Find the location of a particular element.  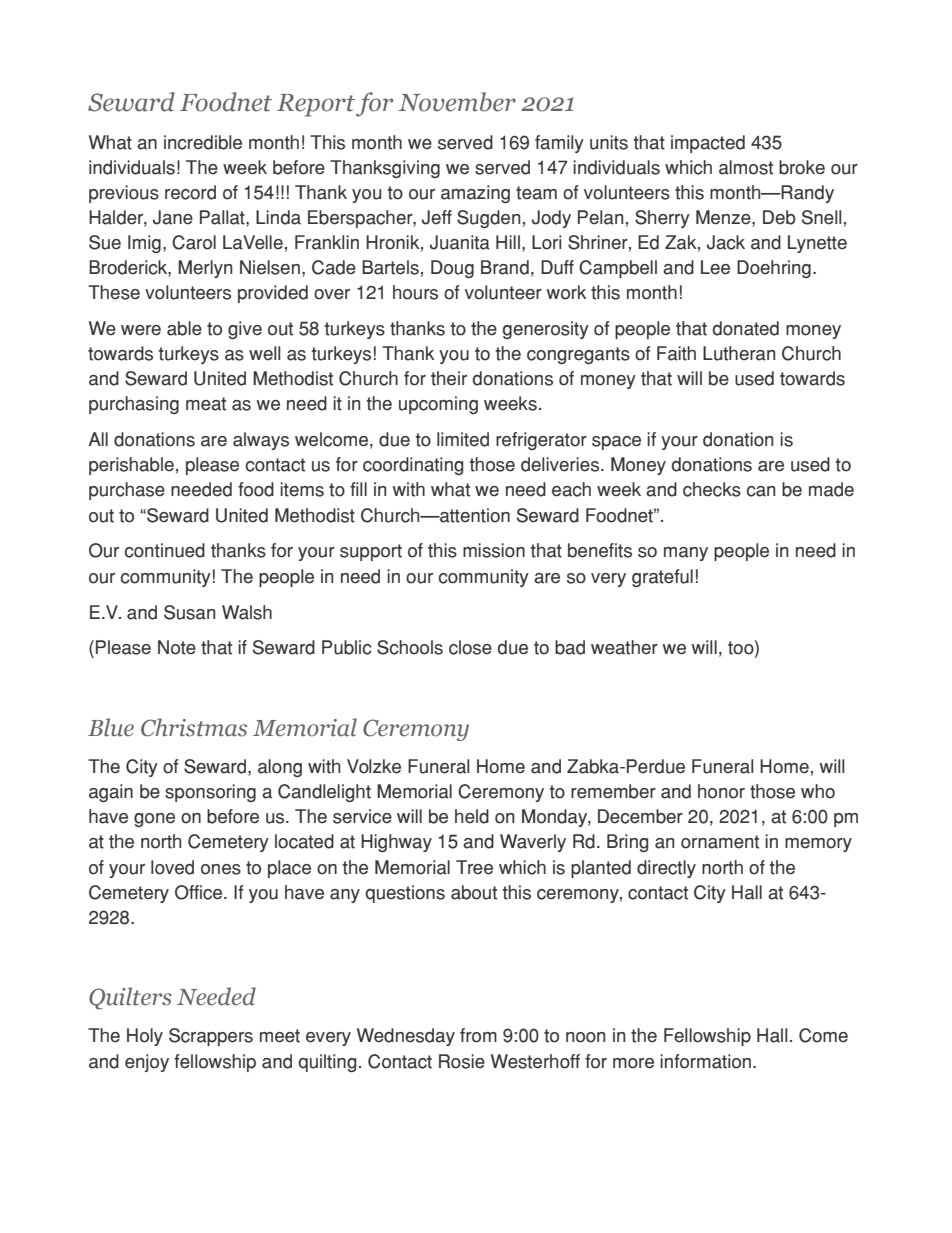

their is located at coordinates (449, 378).
